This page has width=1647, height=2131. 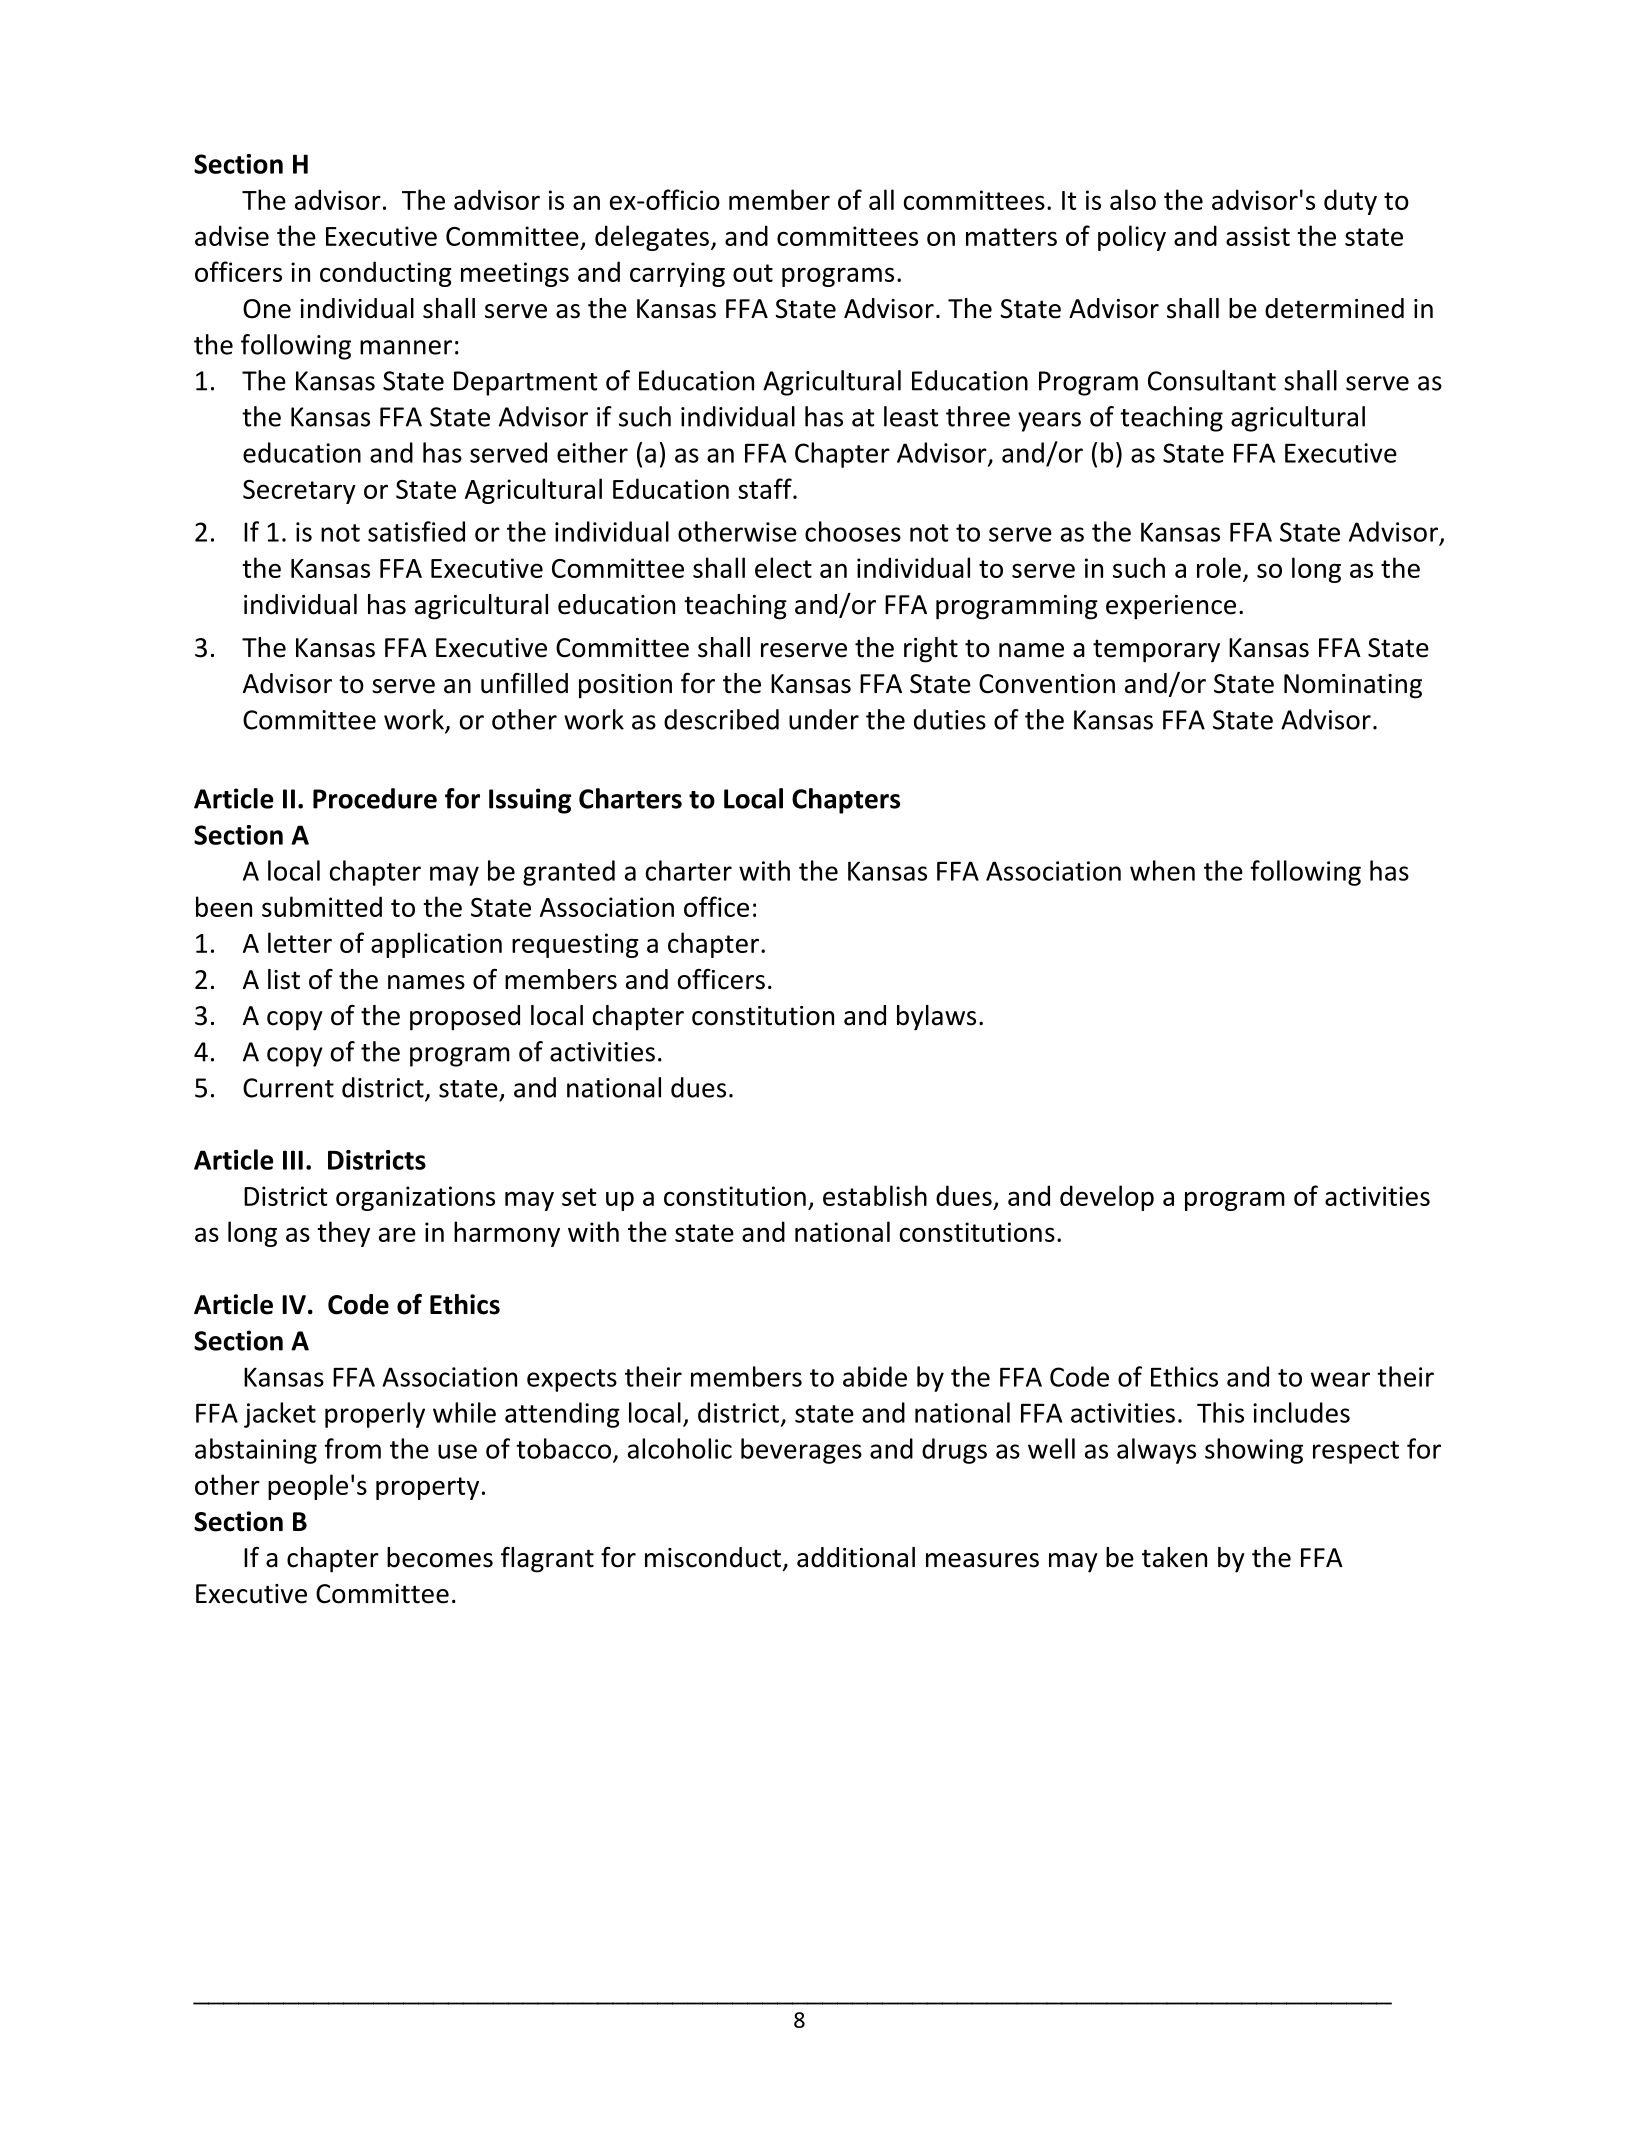 I want to click on role, so click(x=1219, y=567).
